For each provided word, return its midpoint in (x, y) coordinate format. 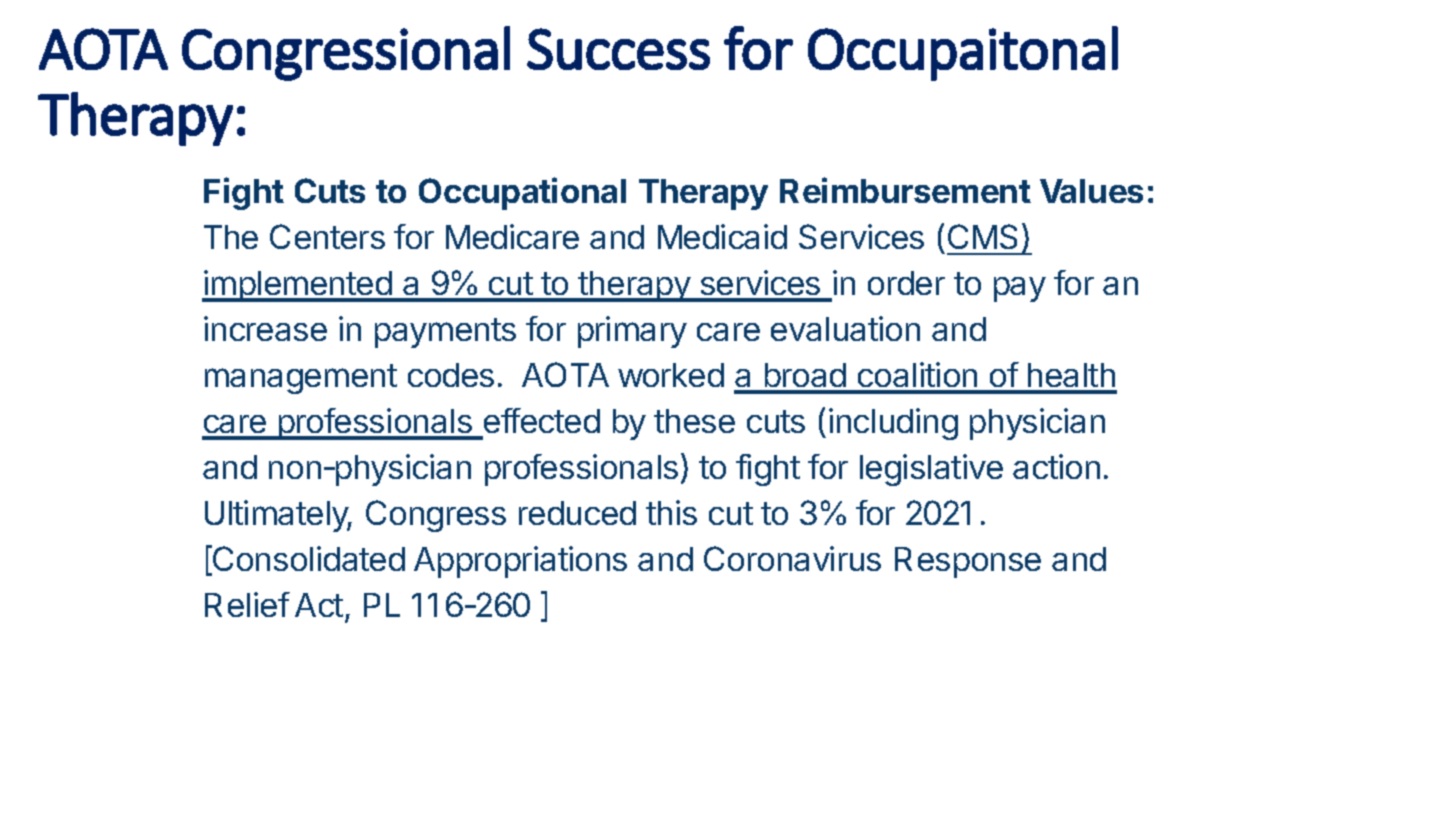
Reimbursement (905, 190)
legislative (931, 470)
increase (265, 328)
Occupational (522, 193)
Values (1091, 191)
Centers (327, 236)
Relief (247, 604)
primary (632, 332)
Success (618, 49)
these (694, 421)
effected (542, 420)
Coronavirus (792, 558)
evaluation (845, 328)
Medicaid (722, 236)
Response (968, 562)
